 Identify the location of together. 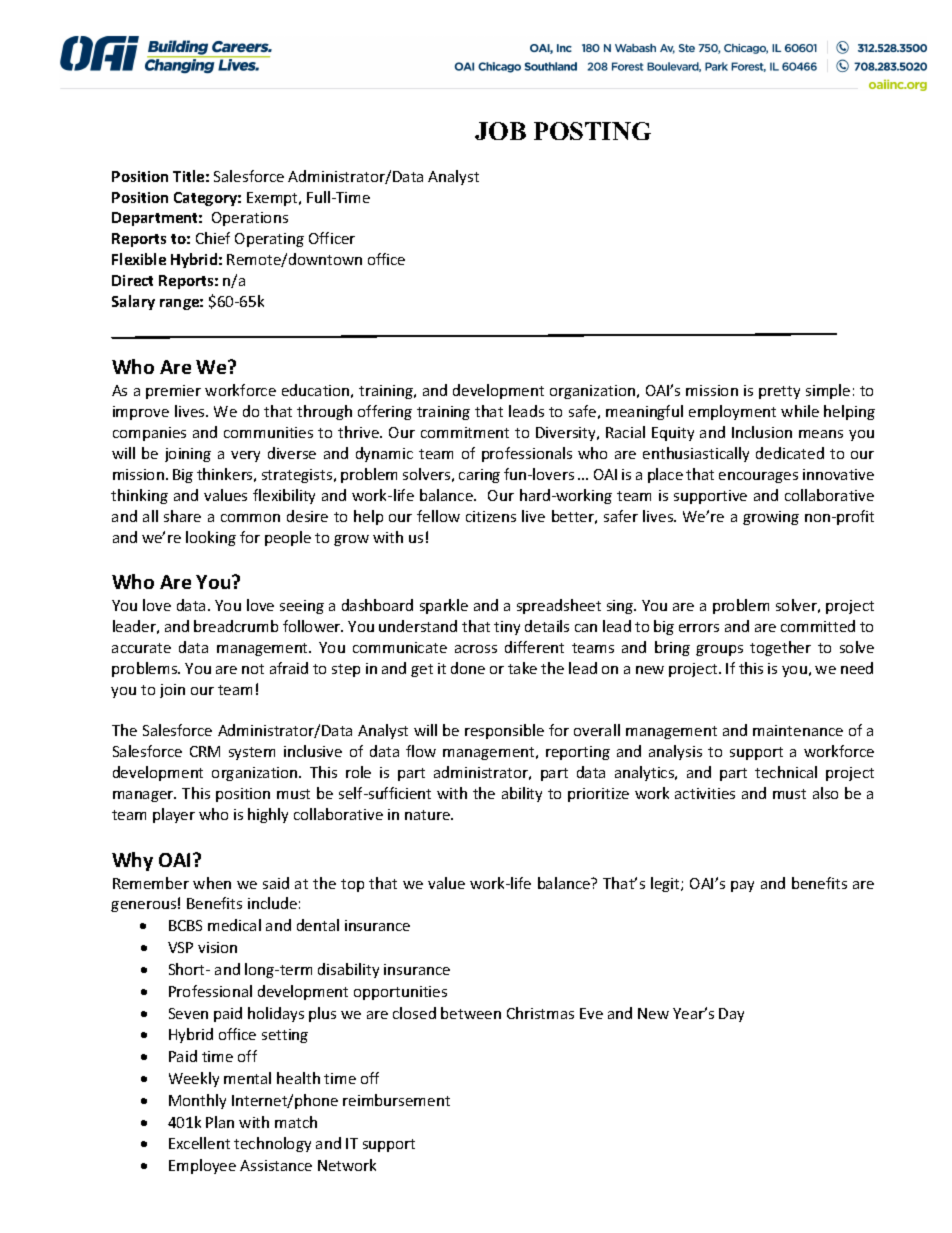
(780, 648).
